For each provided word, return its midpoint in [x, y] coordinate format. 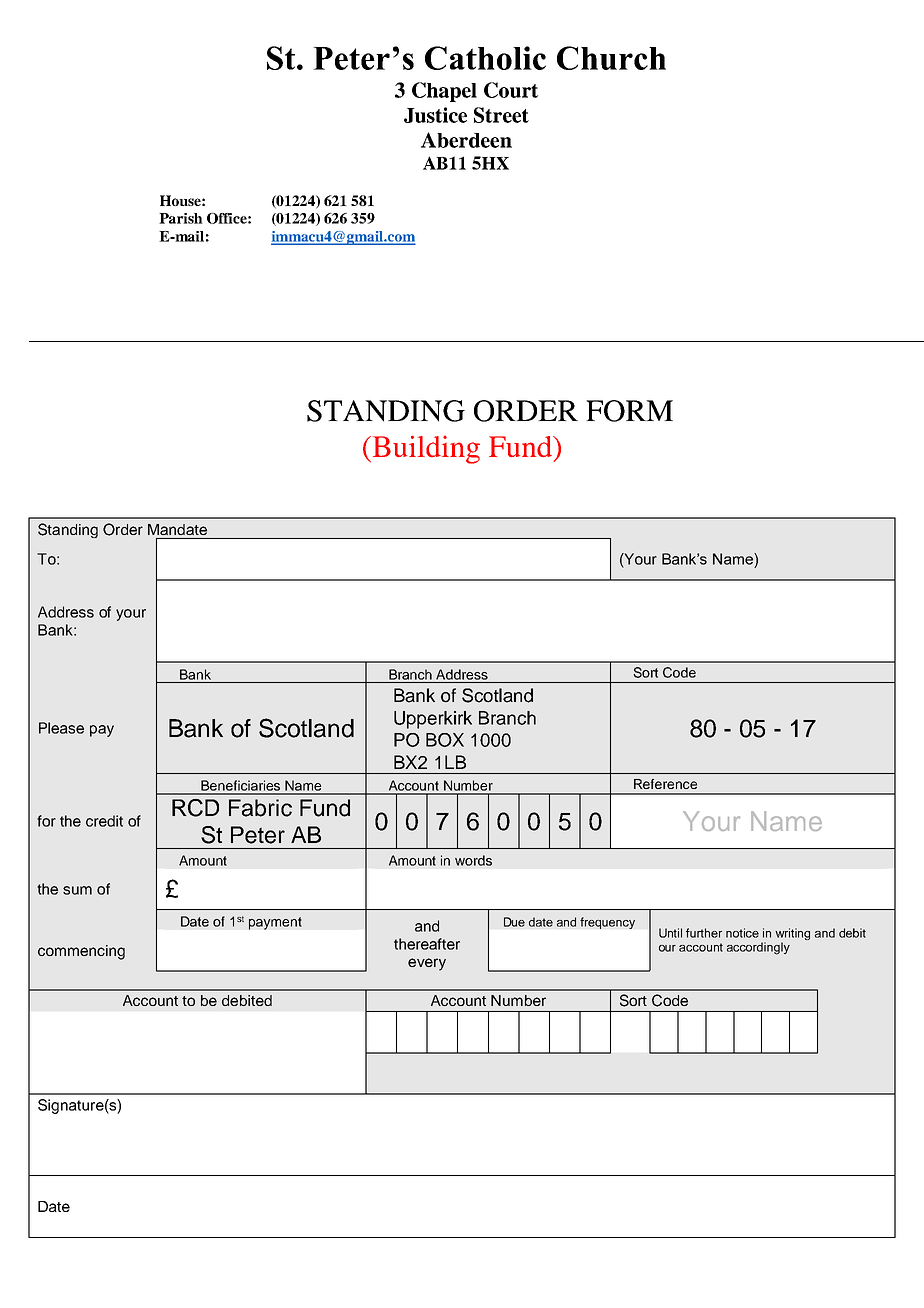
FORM [629, 411]
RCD [195, 808]
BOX [445, 740]
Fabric [260, 808]
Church [611, 58]
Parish [181, 218]
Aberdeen [466, 140]
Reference [665, 784]
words [473, 860]
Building [425, 449]
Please [61, 728]
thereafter [427, 944]
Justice [435, 115]
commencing [81, 952]
